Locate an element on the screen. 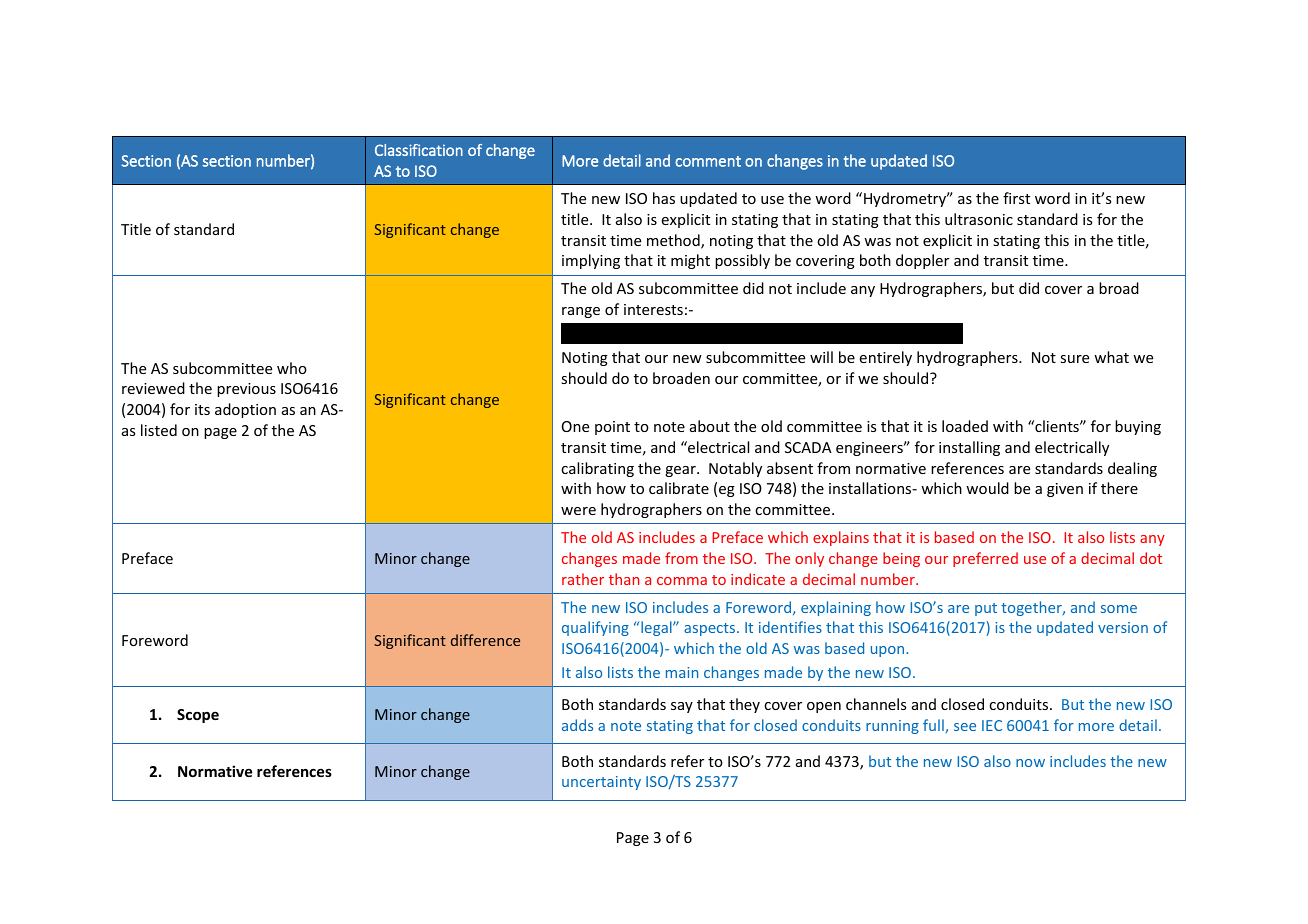 Image resolution: width=1308 pixels, height=924 pixels. adoption is located at coordinates (245, 410).
